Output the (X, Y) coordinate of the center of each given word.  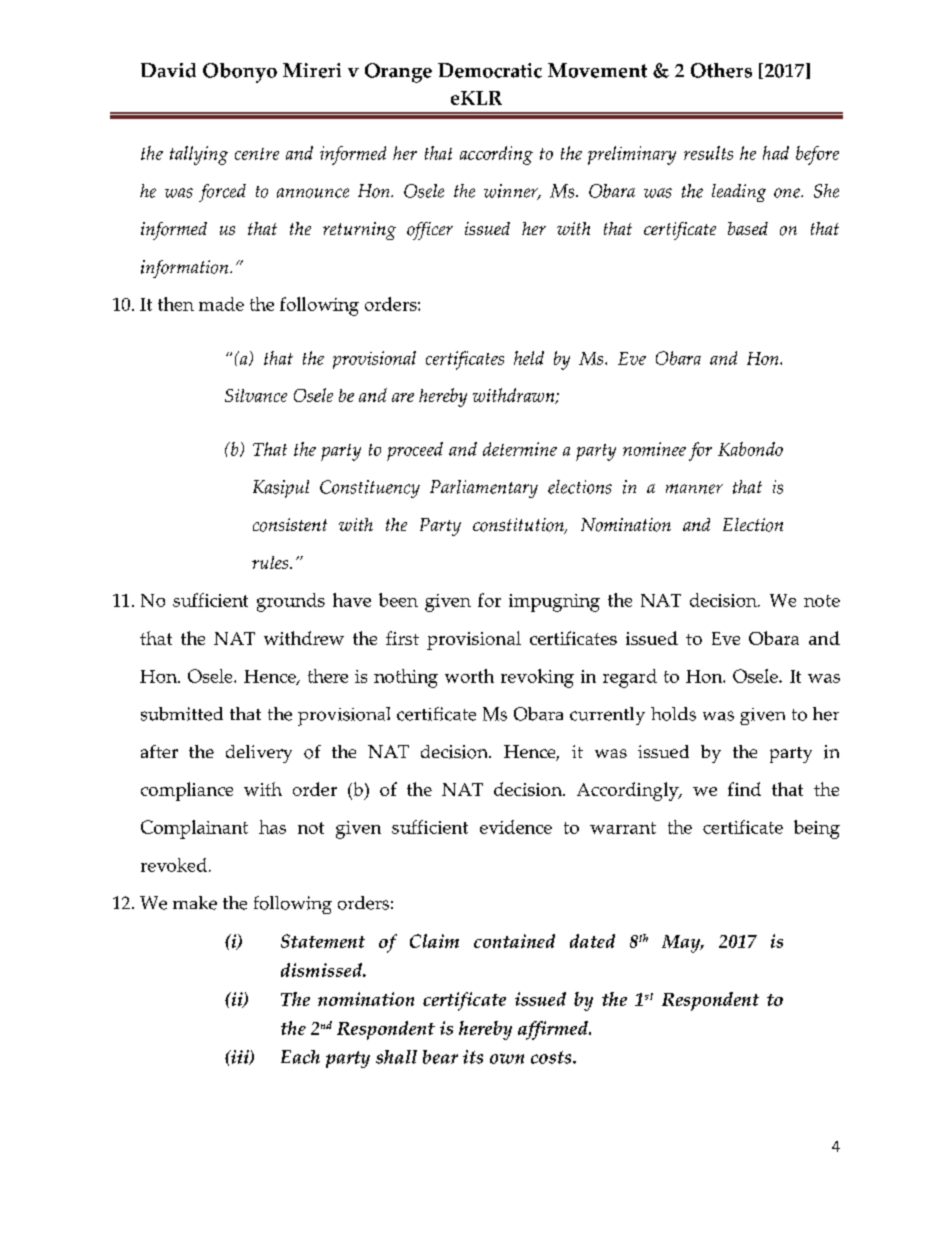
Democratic (490, 70)
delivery (259, 754)
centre (257, 154)
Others (721, 70)
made (221, 304)
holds (673, 714)
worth (469, 676)
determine (520, 449)
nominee (654, 449)
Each (300, 1057)
